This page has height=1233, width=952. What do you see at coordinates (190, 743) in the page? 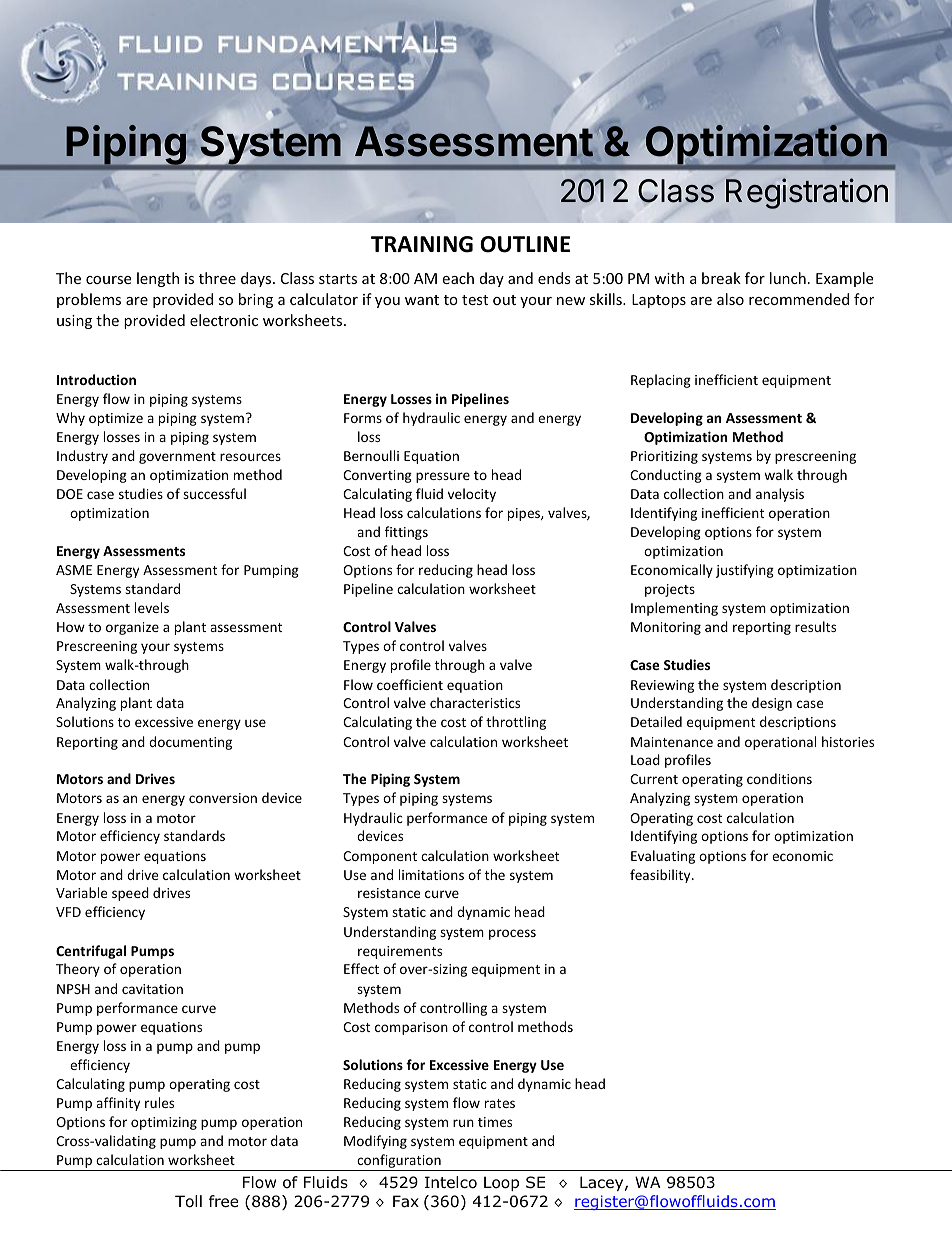
I see `documenting` at bounding box center [190, 743].
